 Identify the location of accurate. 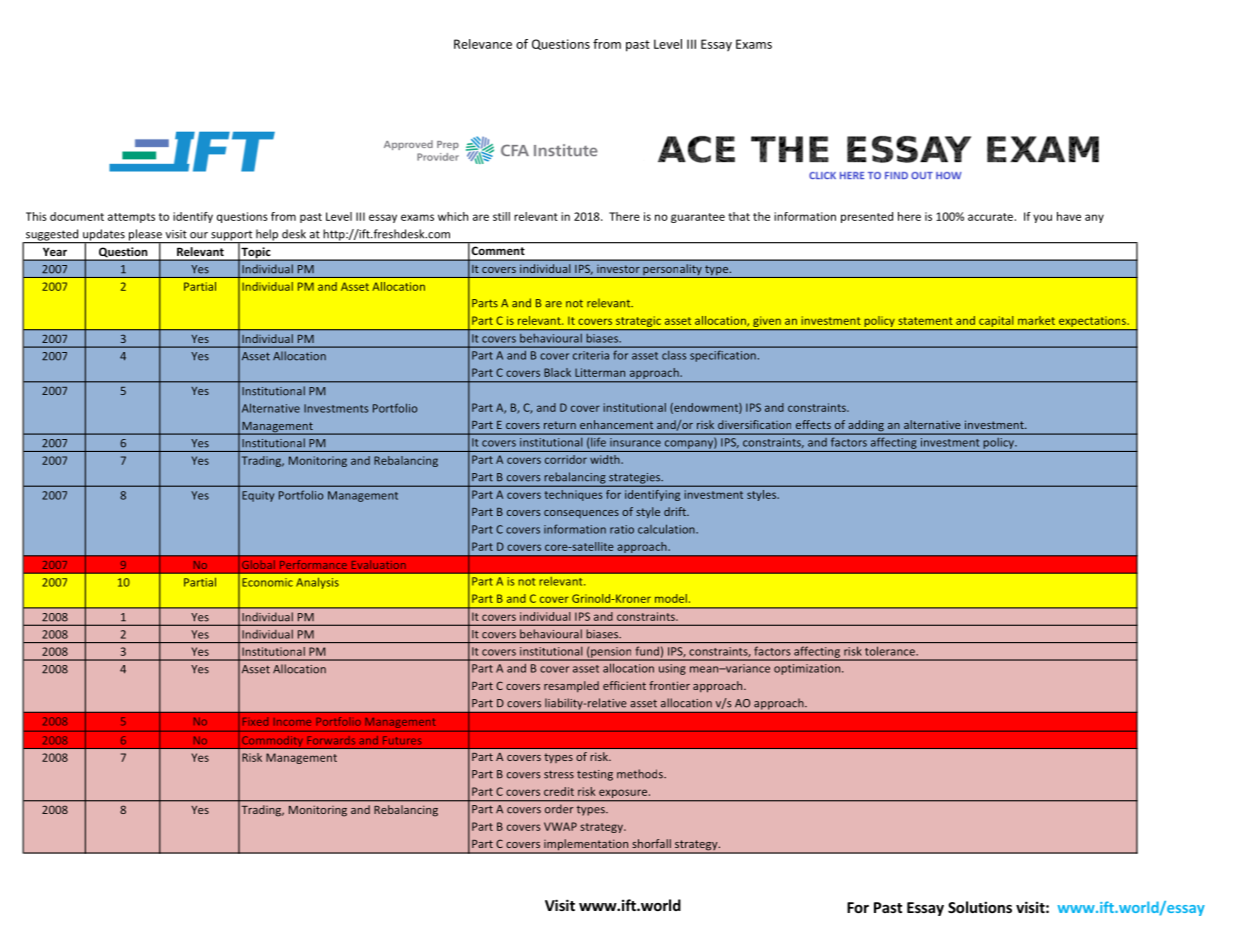
(990, 217).
